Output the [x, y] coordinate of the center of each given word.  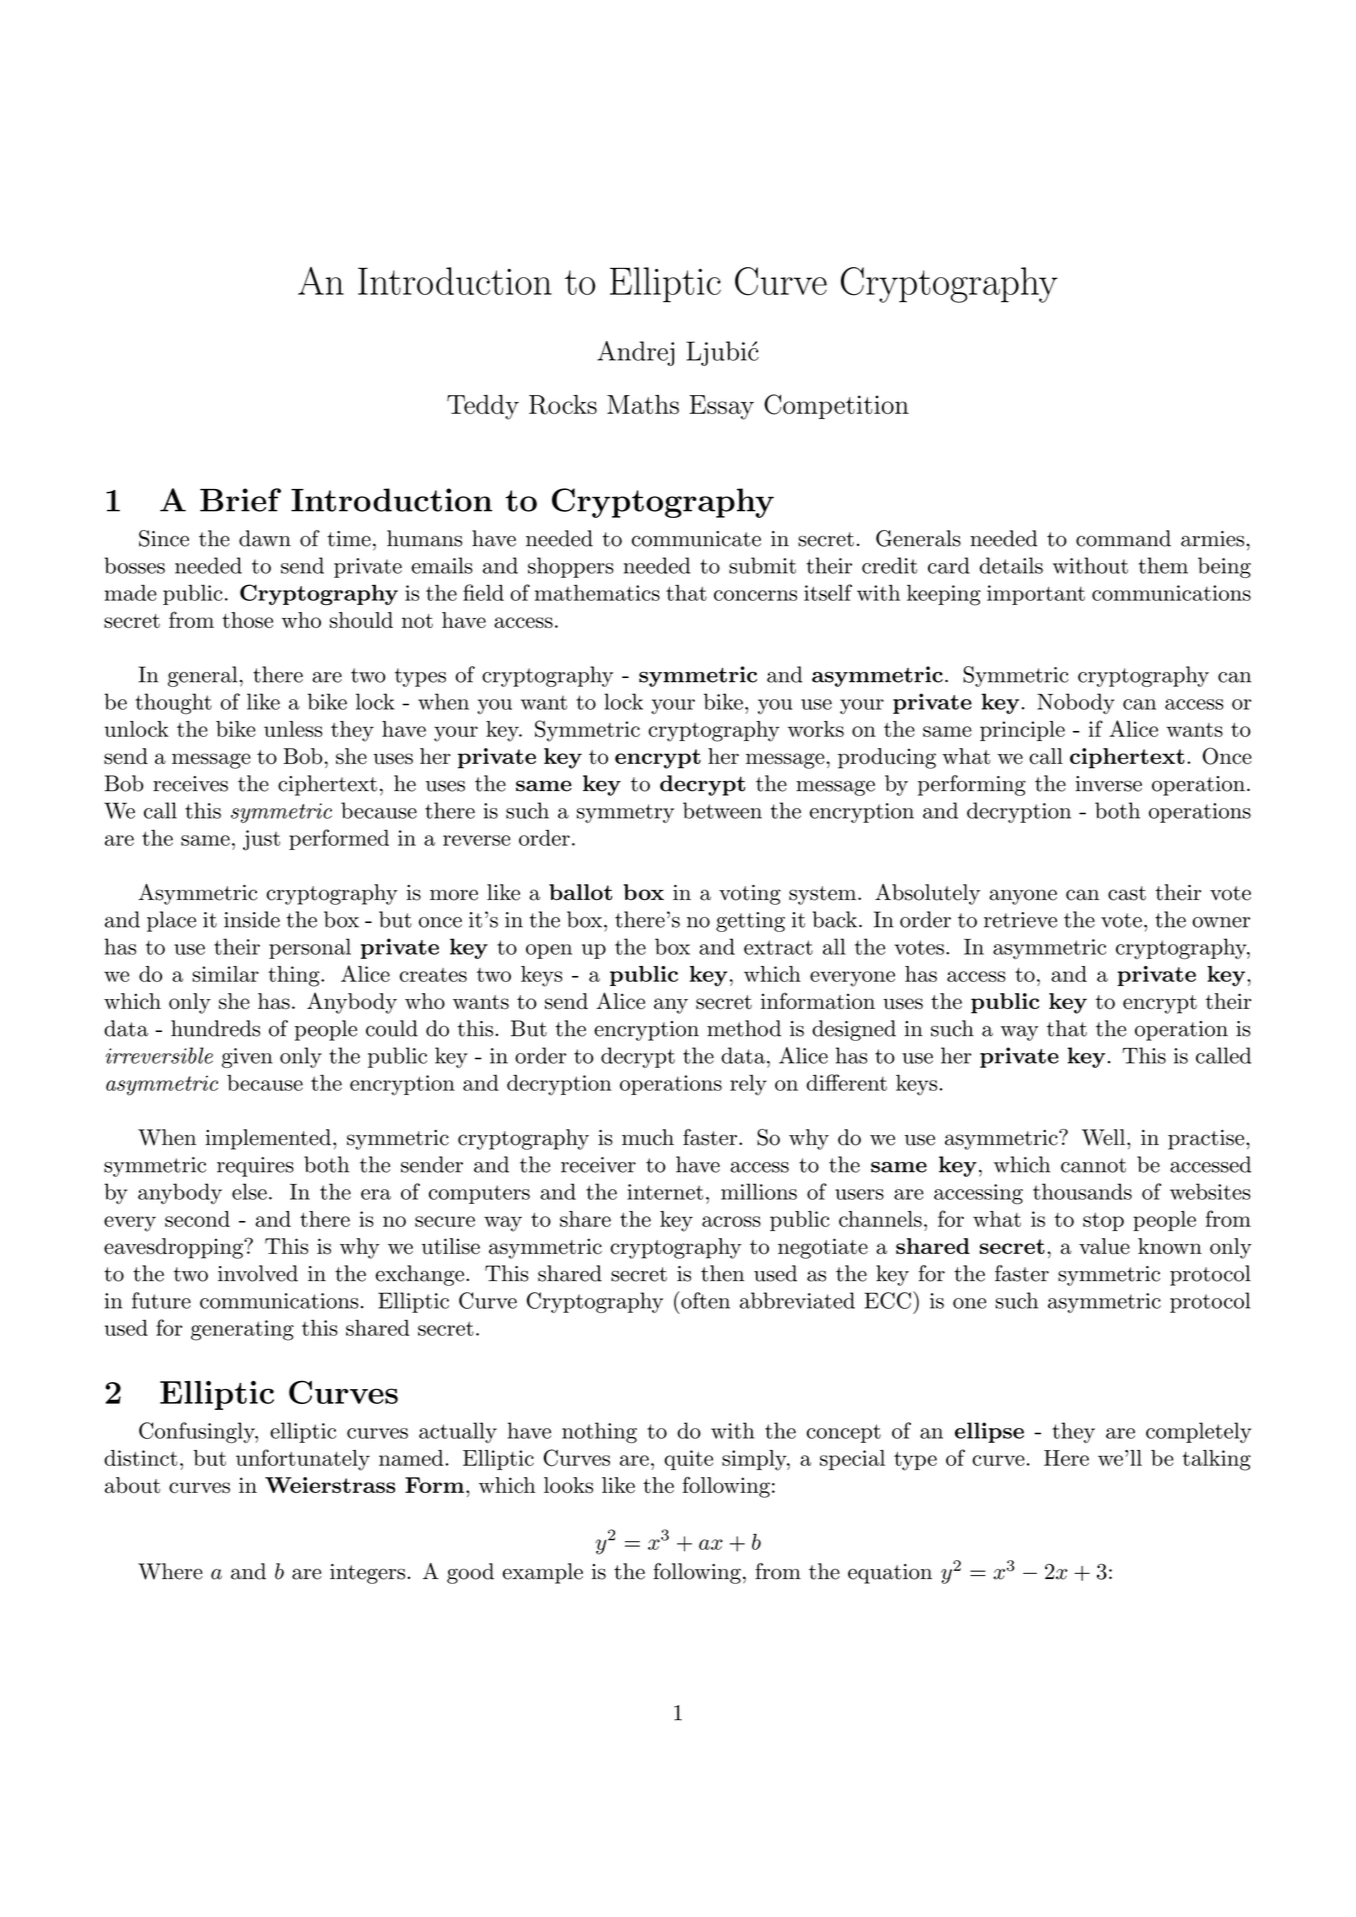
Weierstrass [330, 1485]
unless [293, 729]
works [816, 729]
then [722, 1273]
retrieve [1020, 920]
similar [225, 974]
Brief [240, 500]
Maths [643, 404]
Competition [836, 406]
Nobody [1076, 703]
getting [750, 922]
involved [258, 1273]
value [1104, 1246]
